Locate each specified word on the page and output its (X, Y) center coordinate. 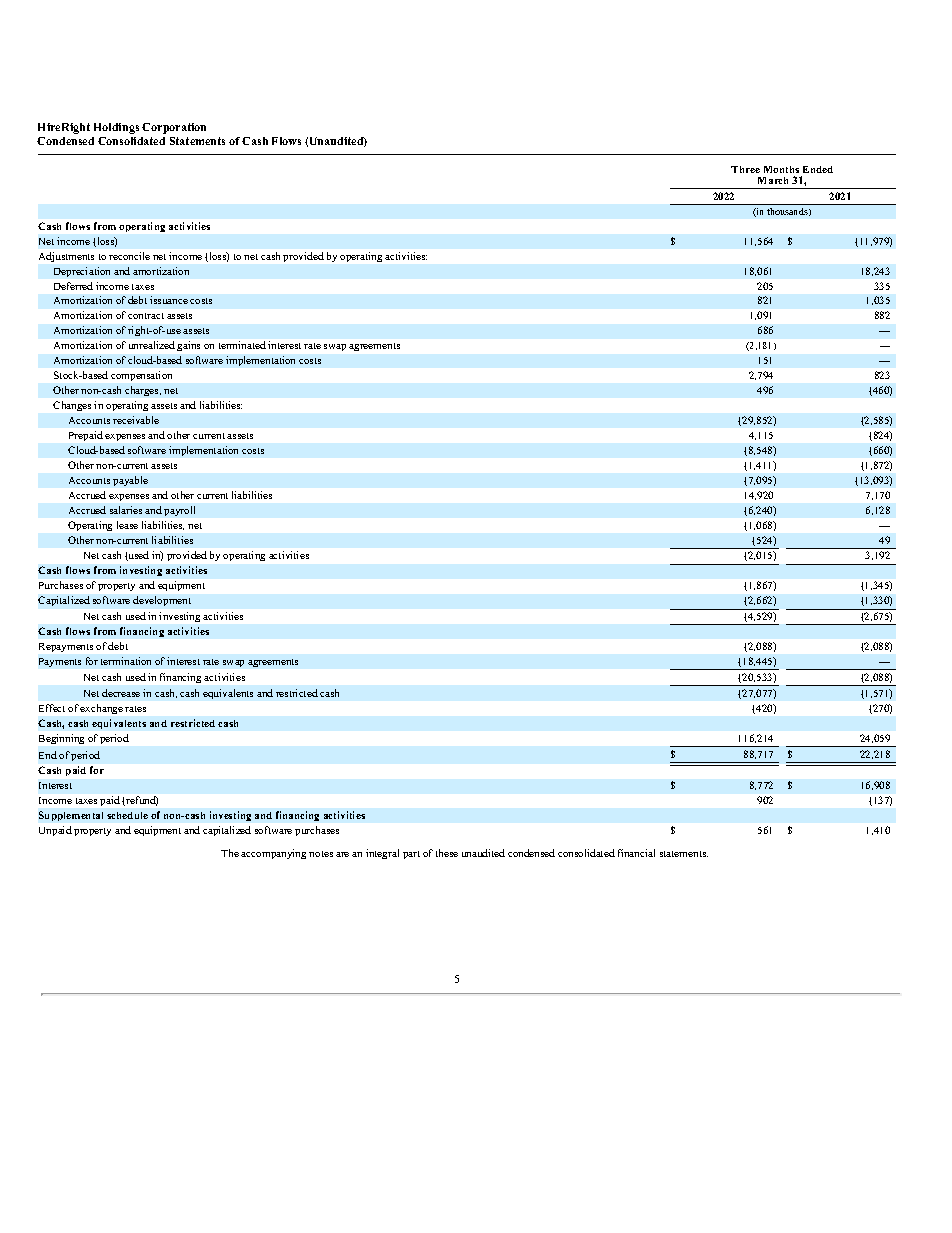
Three (745, 169)
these (447, 853)
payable (130, 481)
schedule (127, 815)
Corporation (174, 128)
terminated (242, 345)
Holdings (116, 128)
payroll (179, 511)
